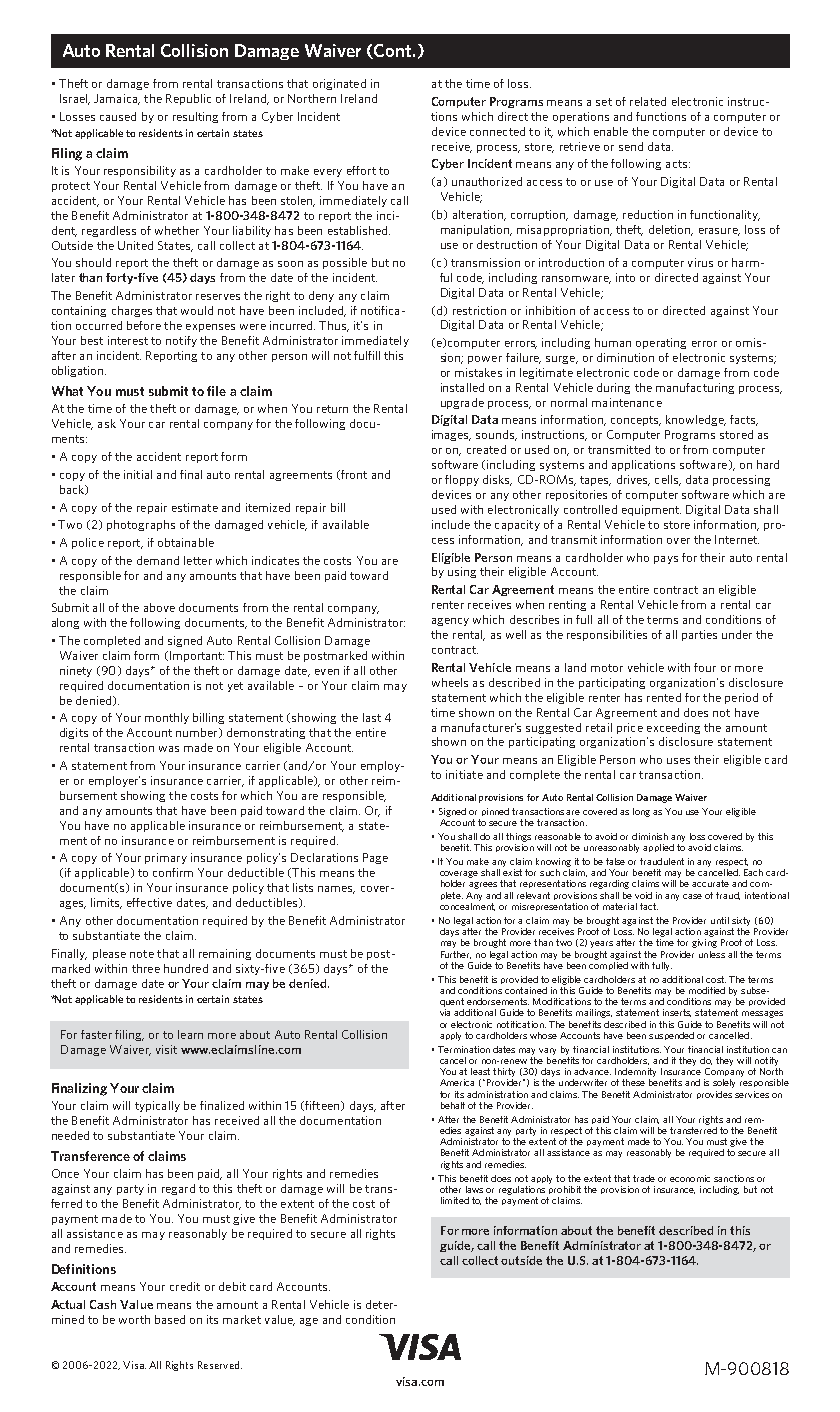 The image size is (840, 1412). I want to click on last, so click(372, 717).
